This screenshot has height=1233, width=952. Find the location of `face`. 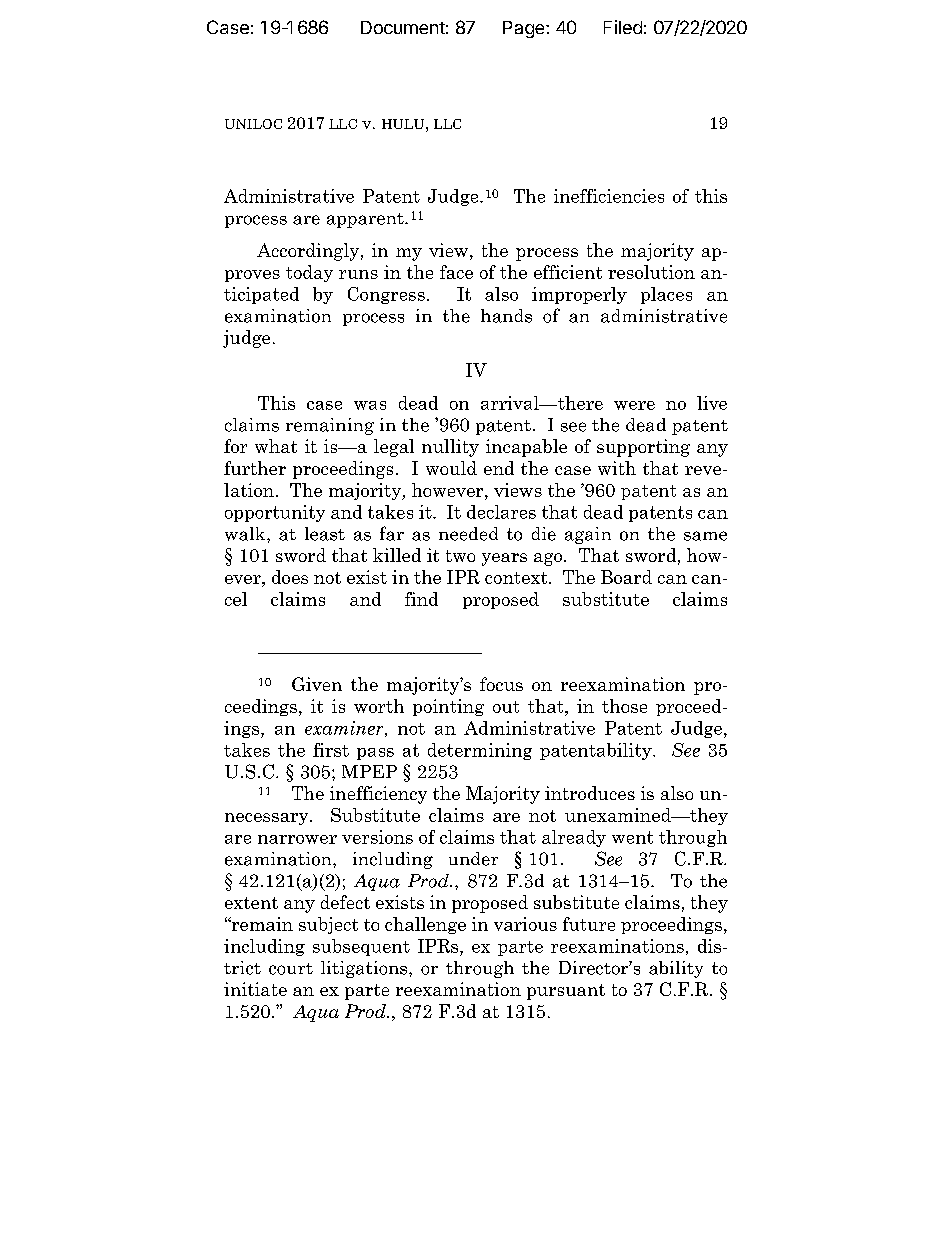

face is located at coordinates (456, 272).
